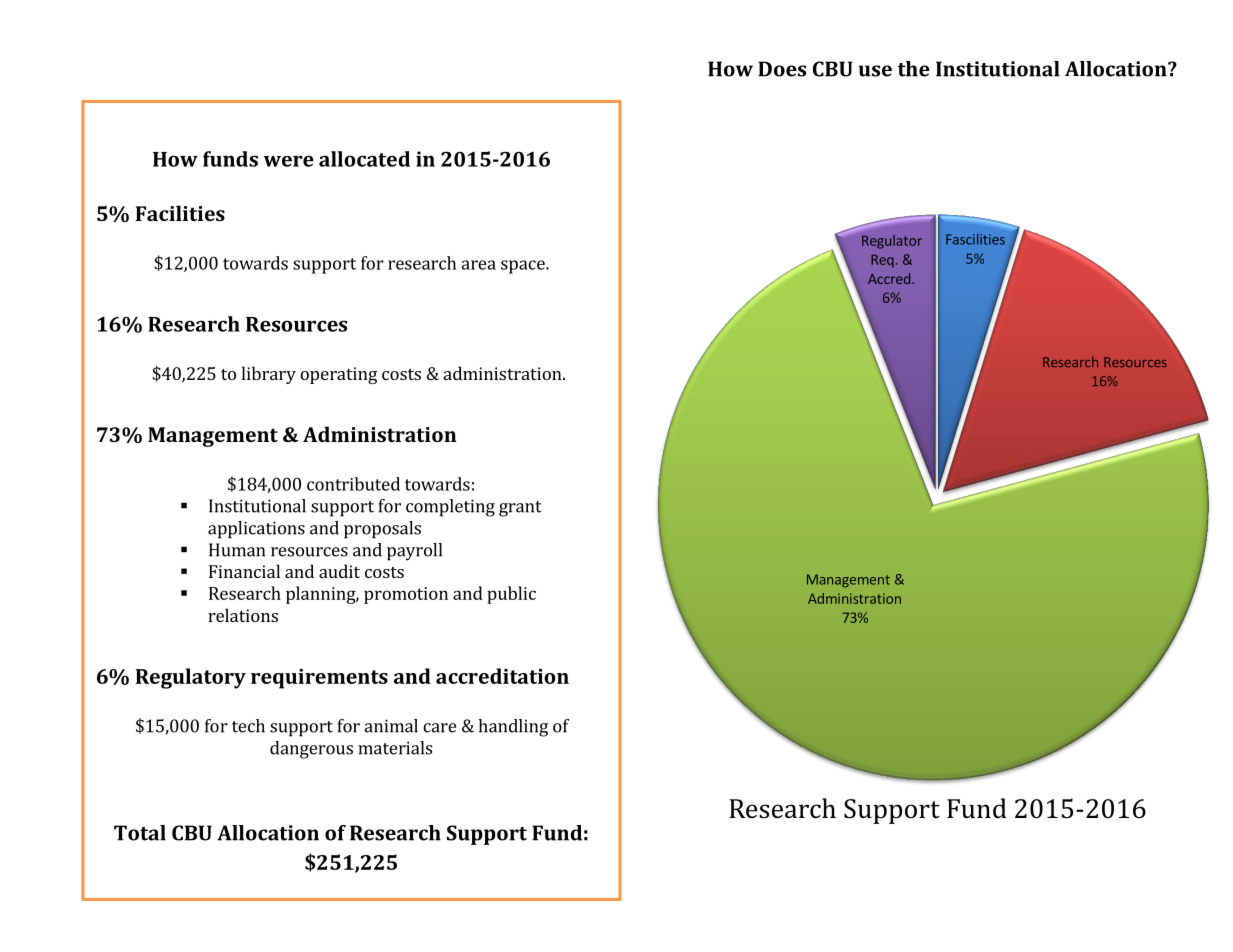 This image has height=952, width=1233. I want to click on use, so click(875, 71).
